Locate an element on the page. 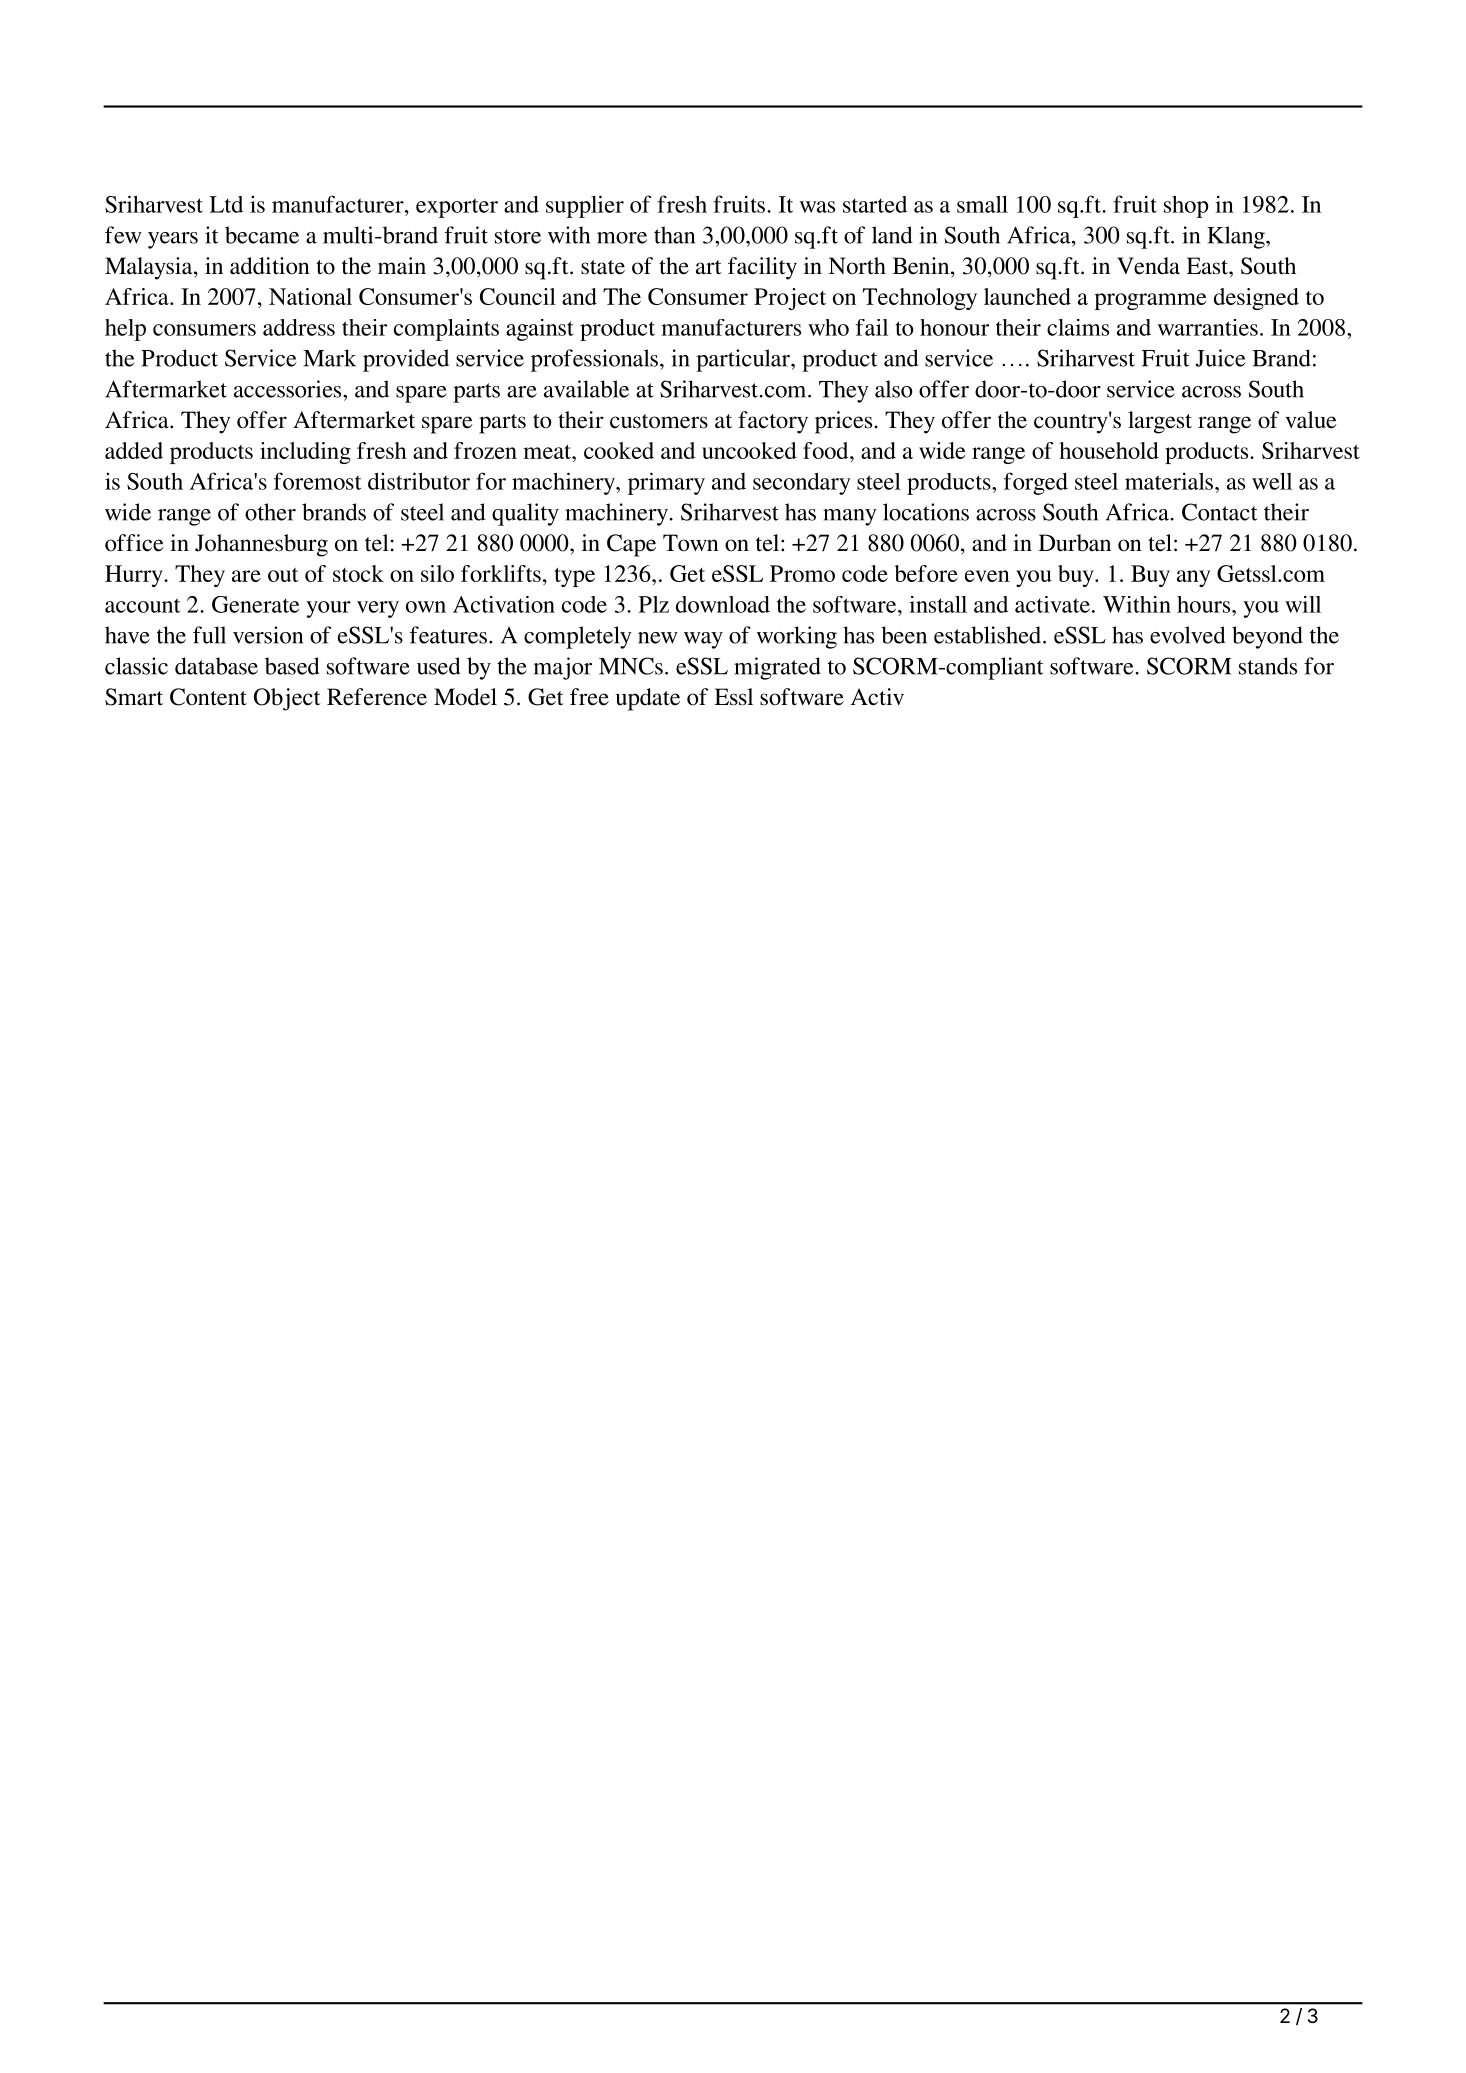 This image has width=1466, height=2073. Object is located at coordinates (287, 699).
